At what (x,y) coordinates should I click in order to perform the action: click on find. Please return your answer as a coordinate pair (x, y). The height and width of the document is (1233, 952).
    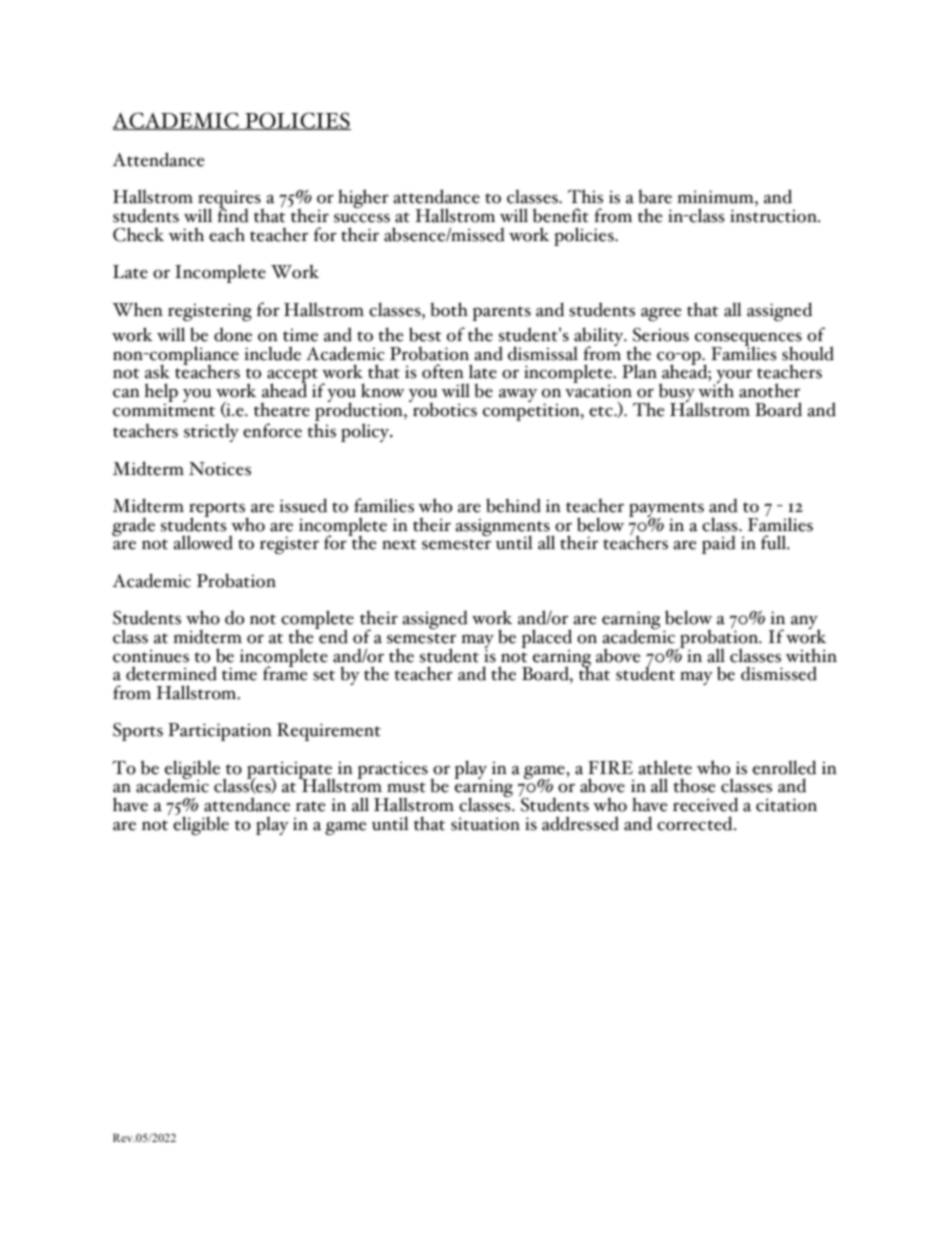
    Looking at the image, I should click on (233, 215).
